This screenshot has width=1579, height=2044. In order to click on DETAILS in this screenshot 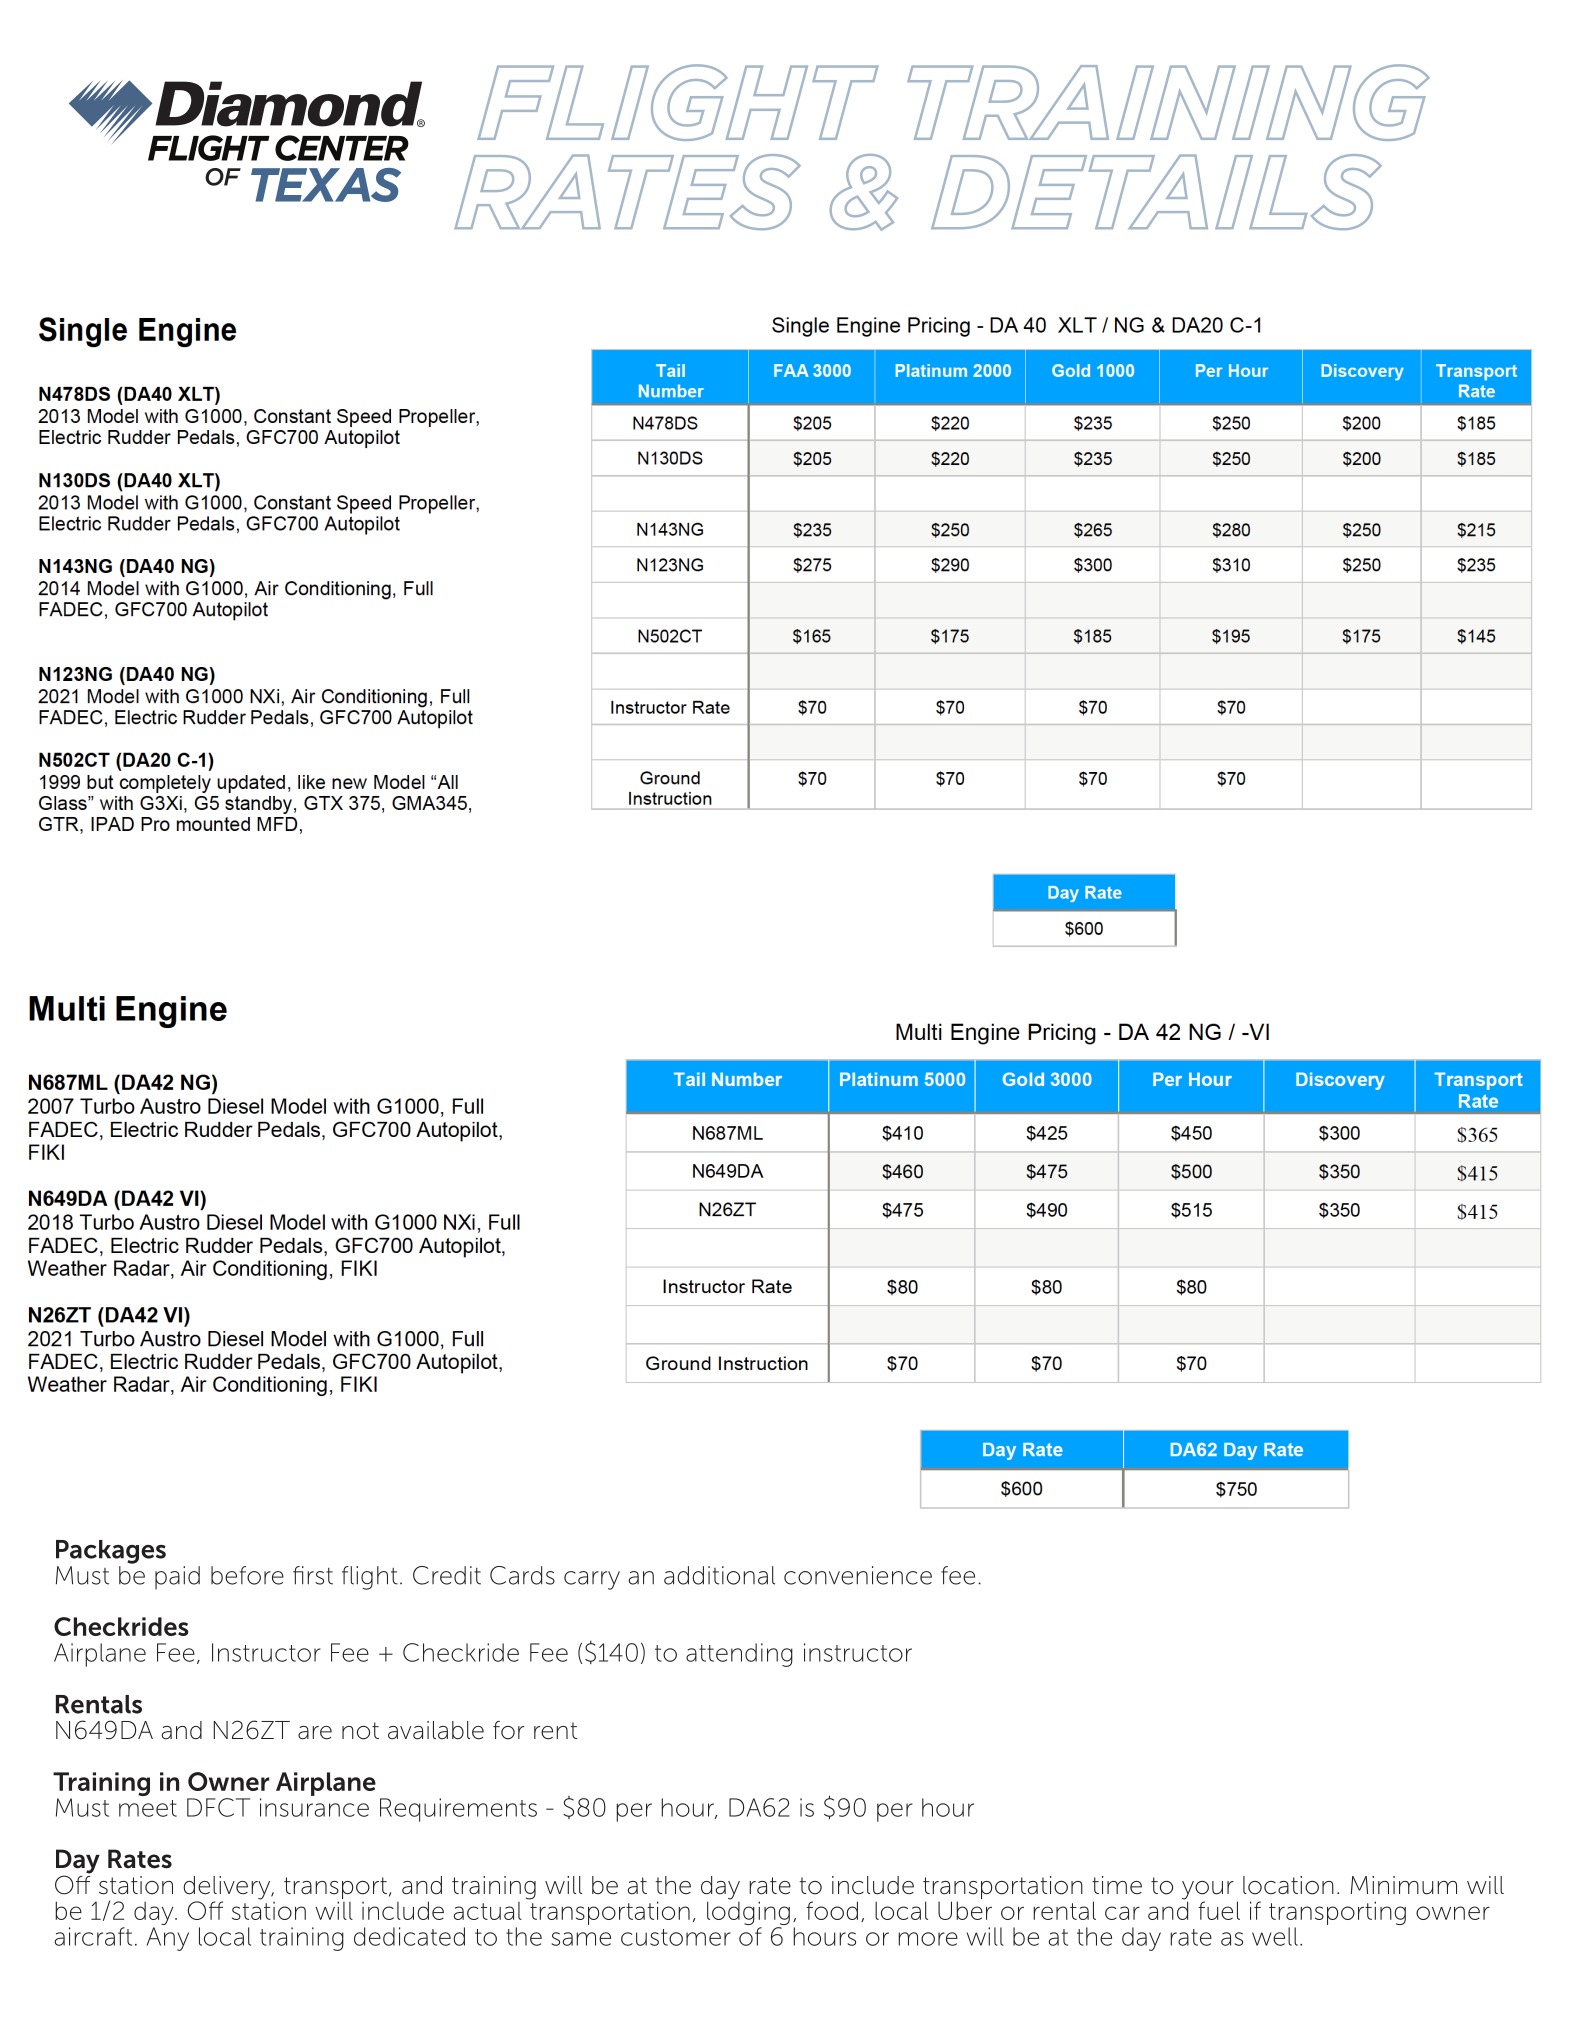, I will do `click(1156, 192)`.
